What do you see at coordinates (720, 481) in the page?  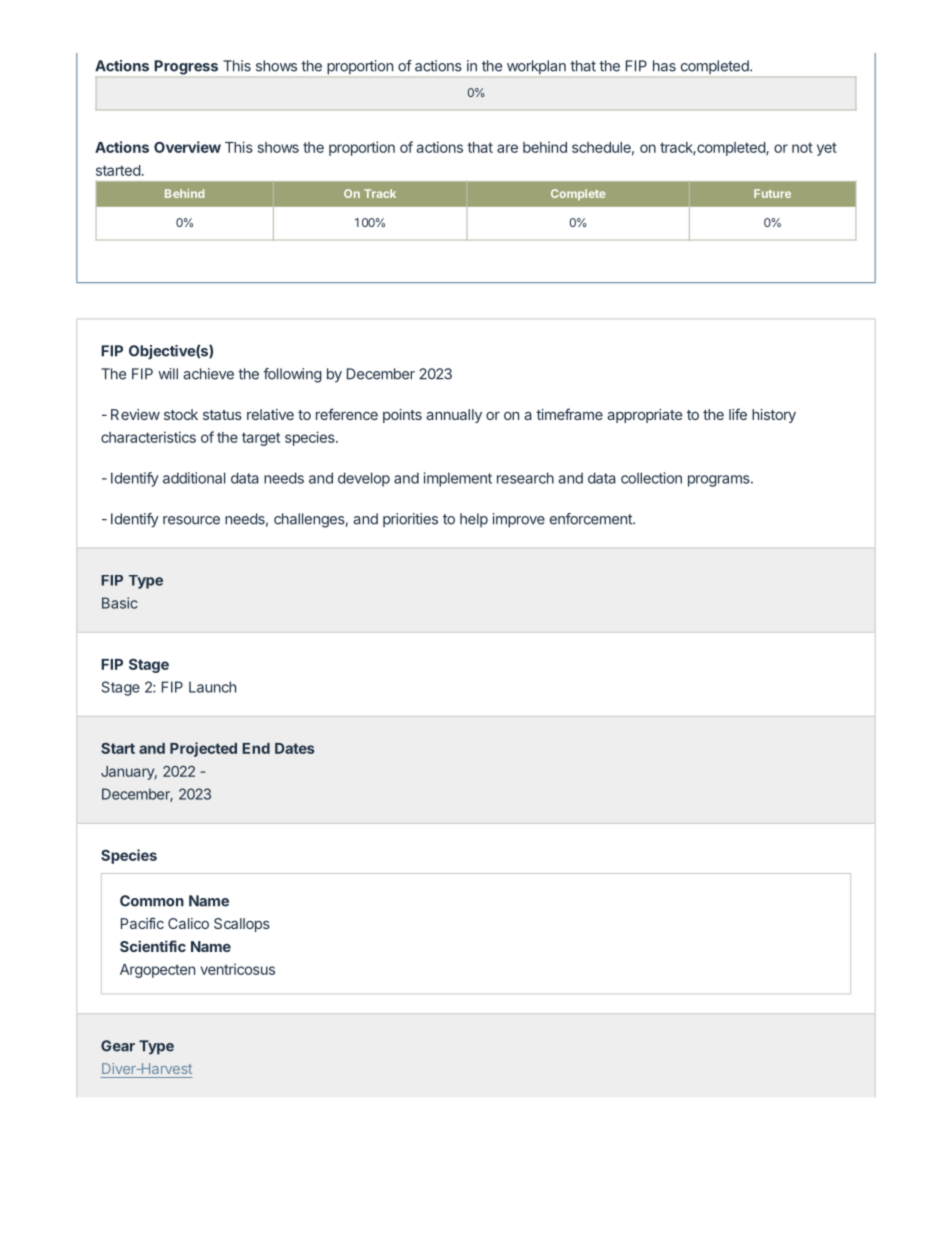 I see `programs` at bounding box center [720, 481].
